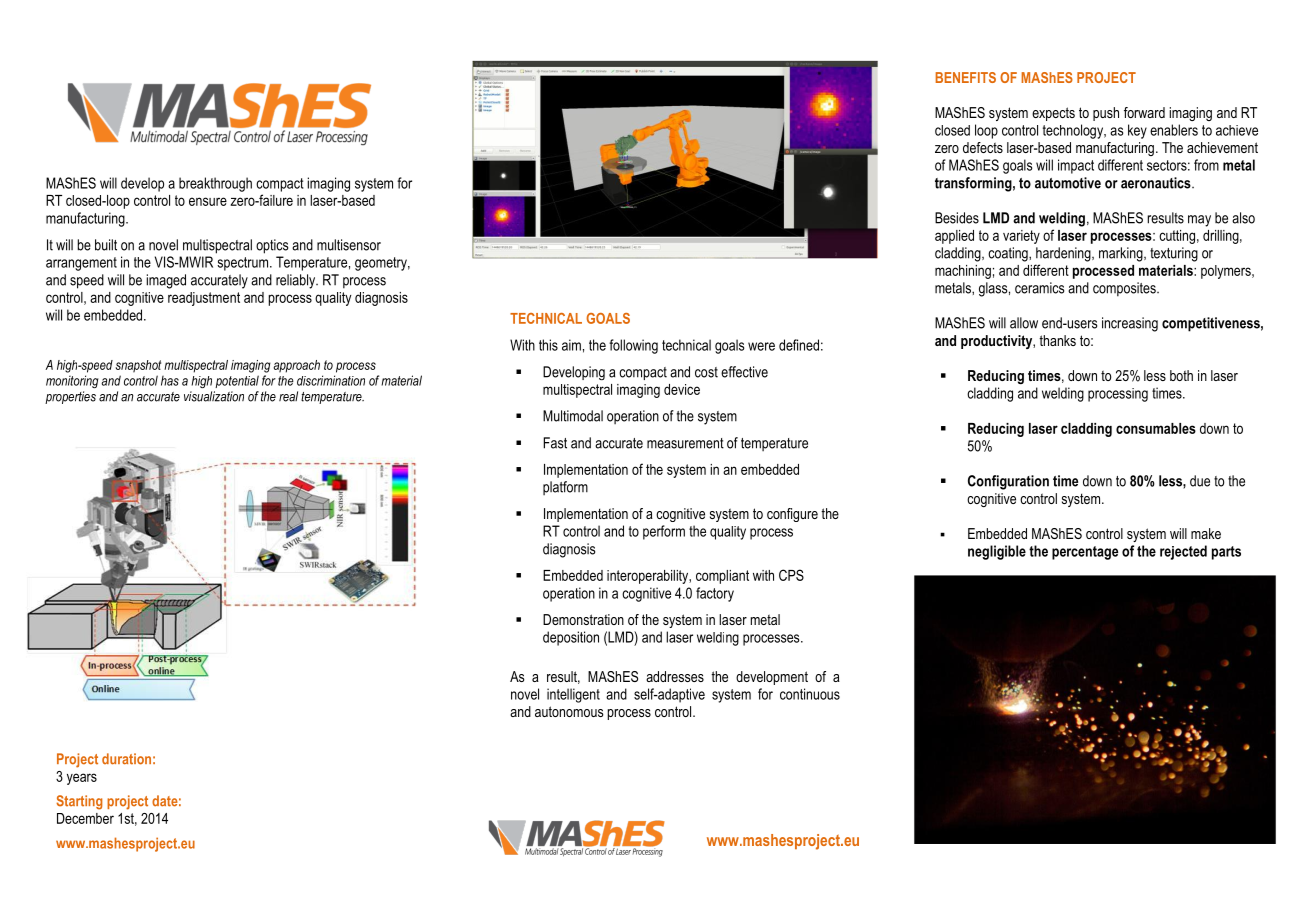  Describe the element at coordinates (965, 77) in the screenshot. I see `BENEFITS` at that location.
